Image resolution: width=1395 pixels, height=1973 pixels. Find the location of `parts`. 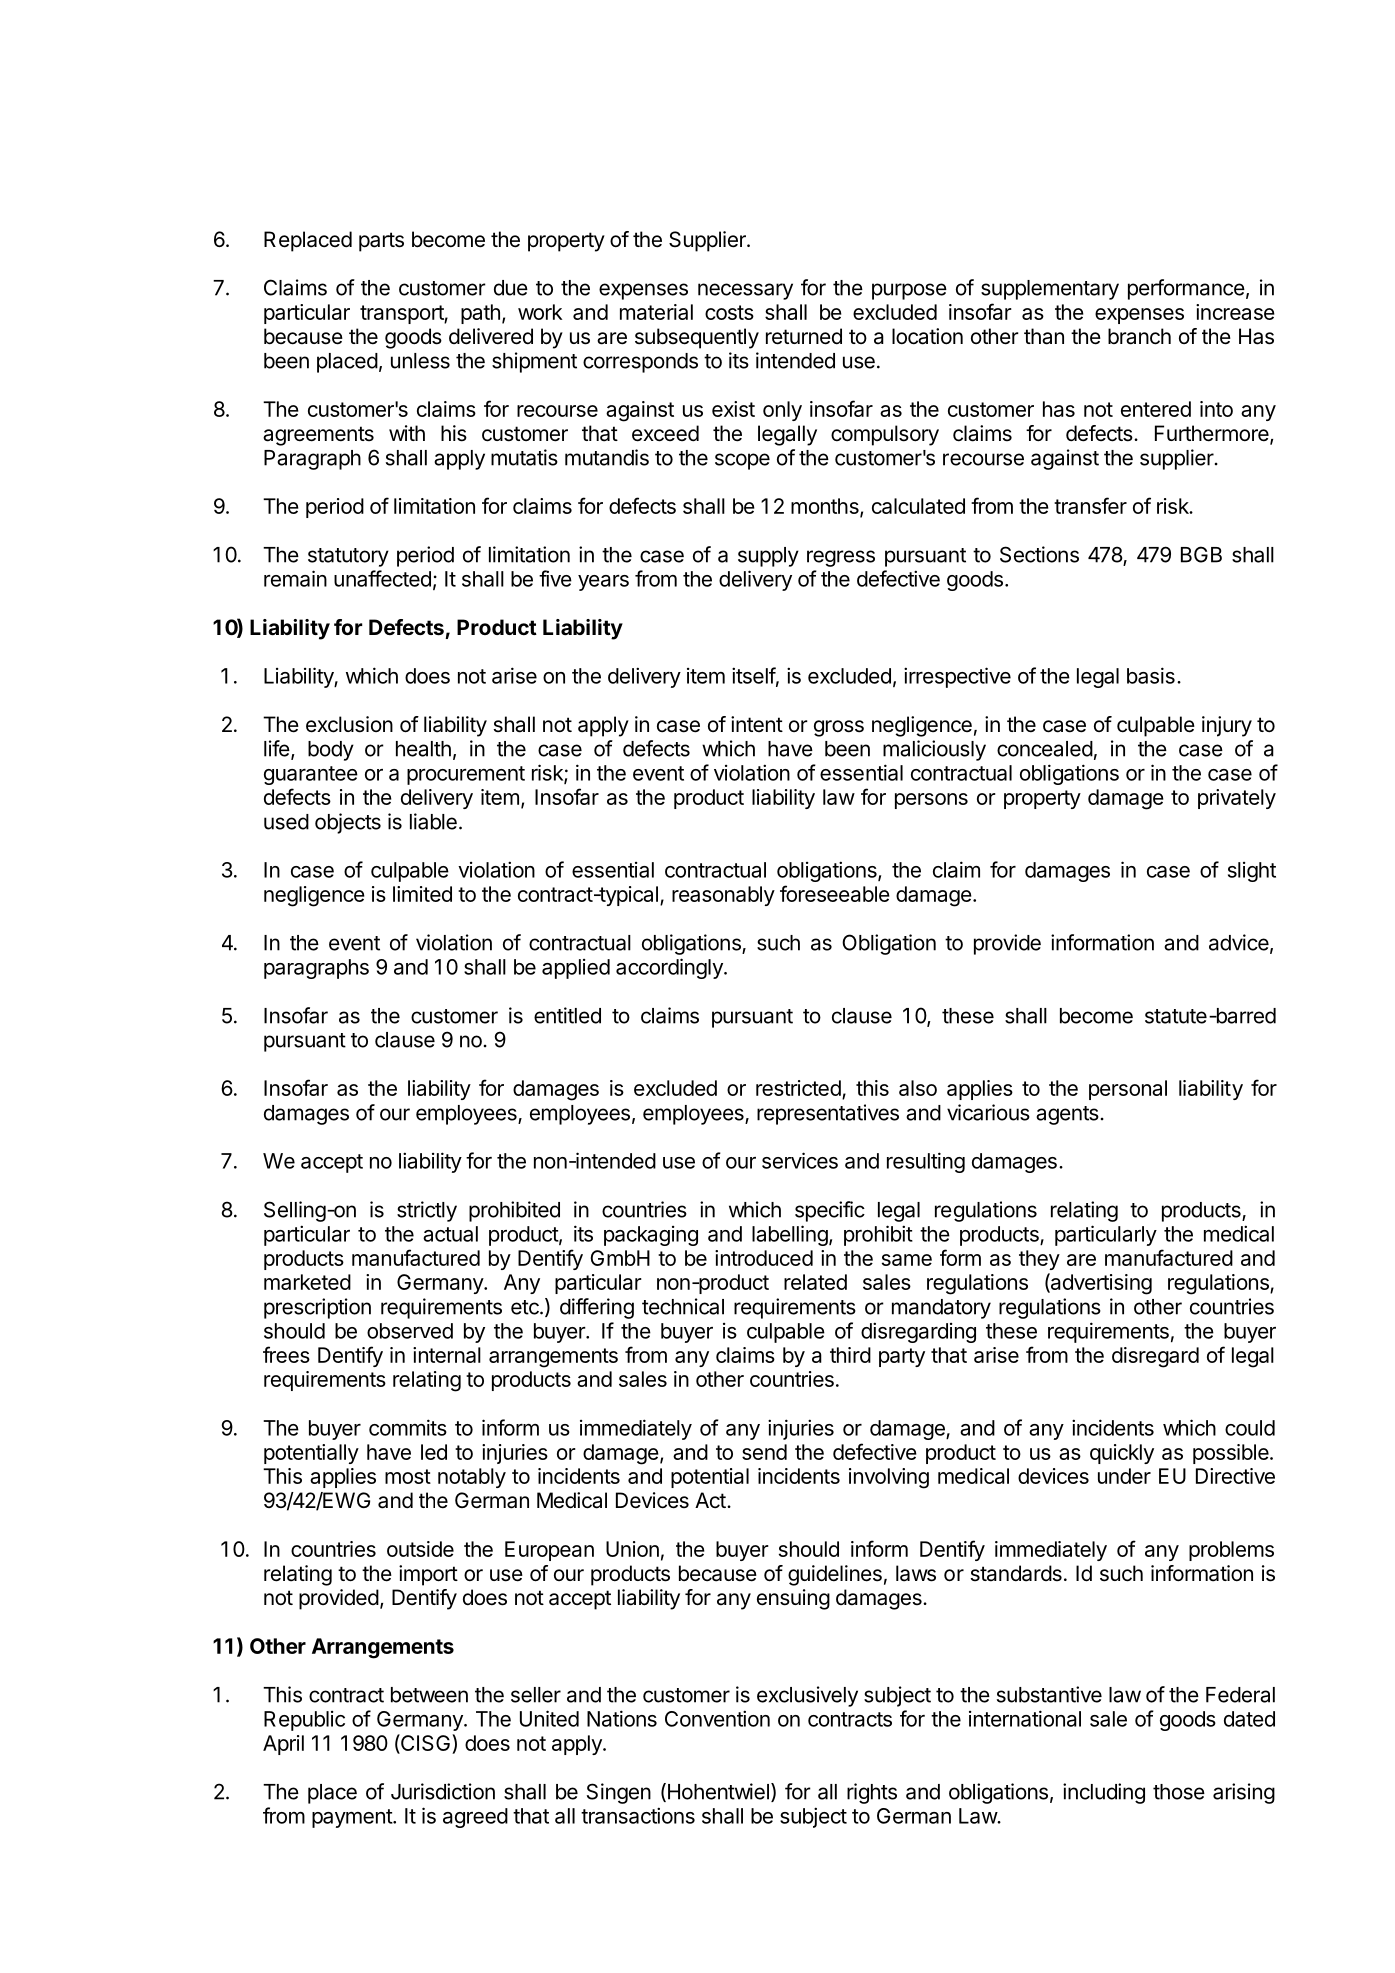

parts is located at coordinates (381, 242).
